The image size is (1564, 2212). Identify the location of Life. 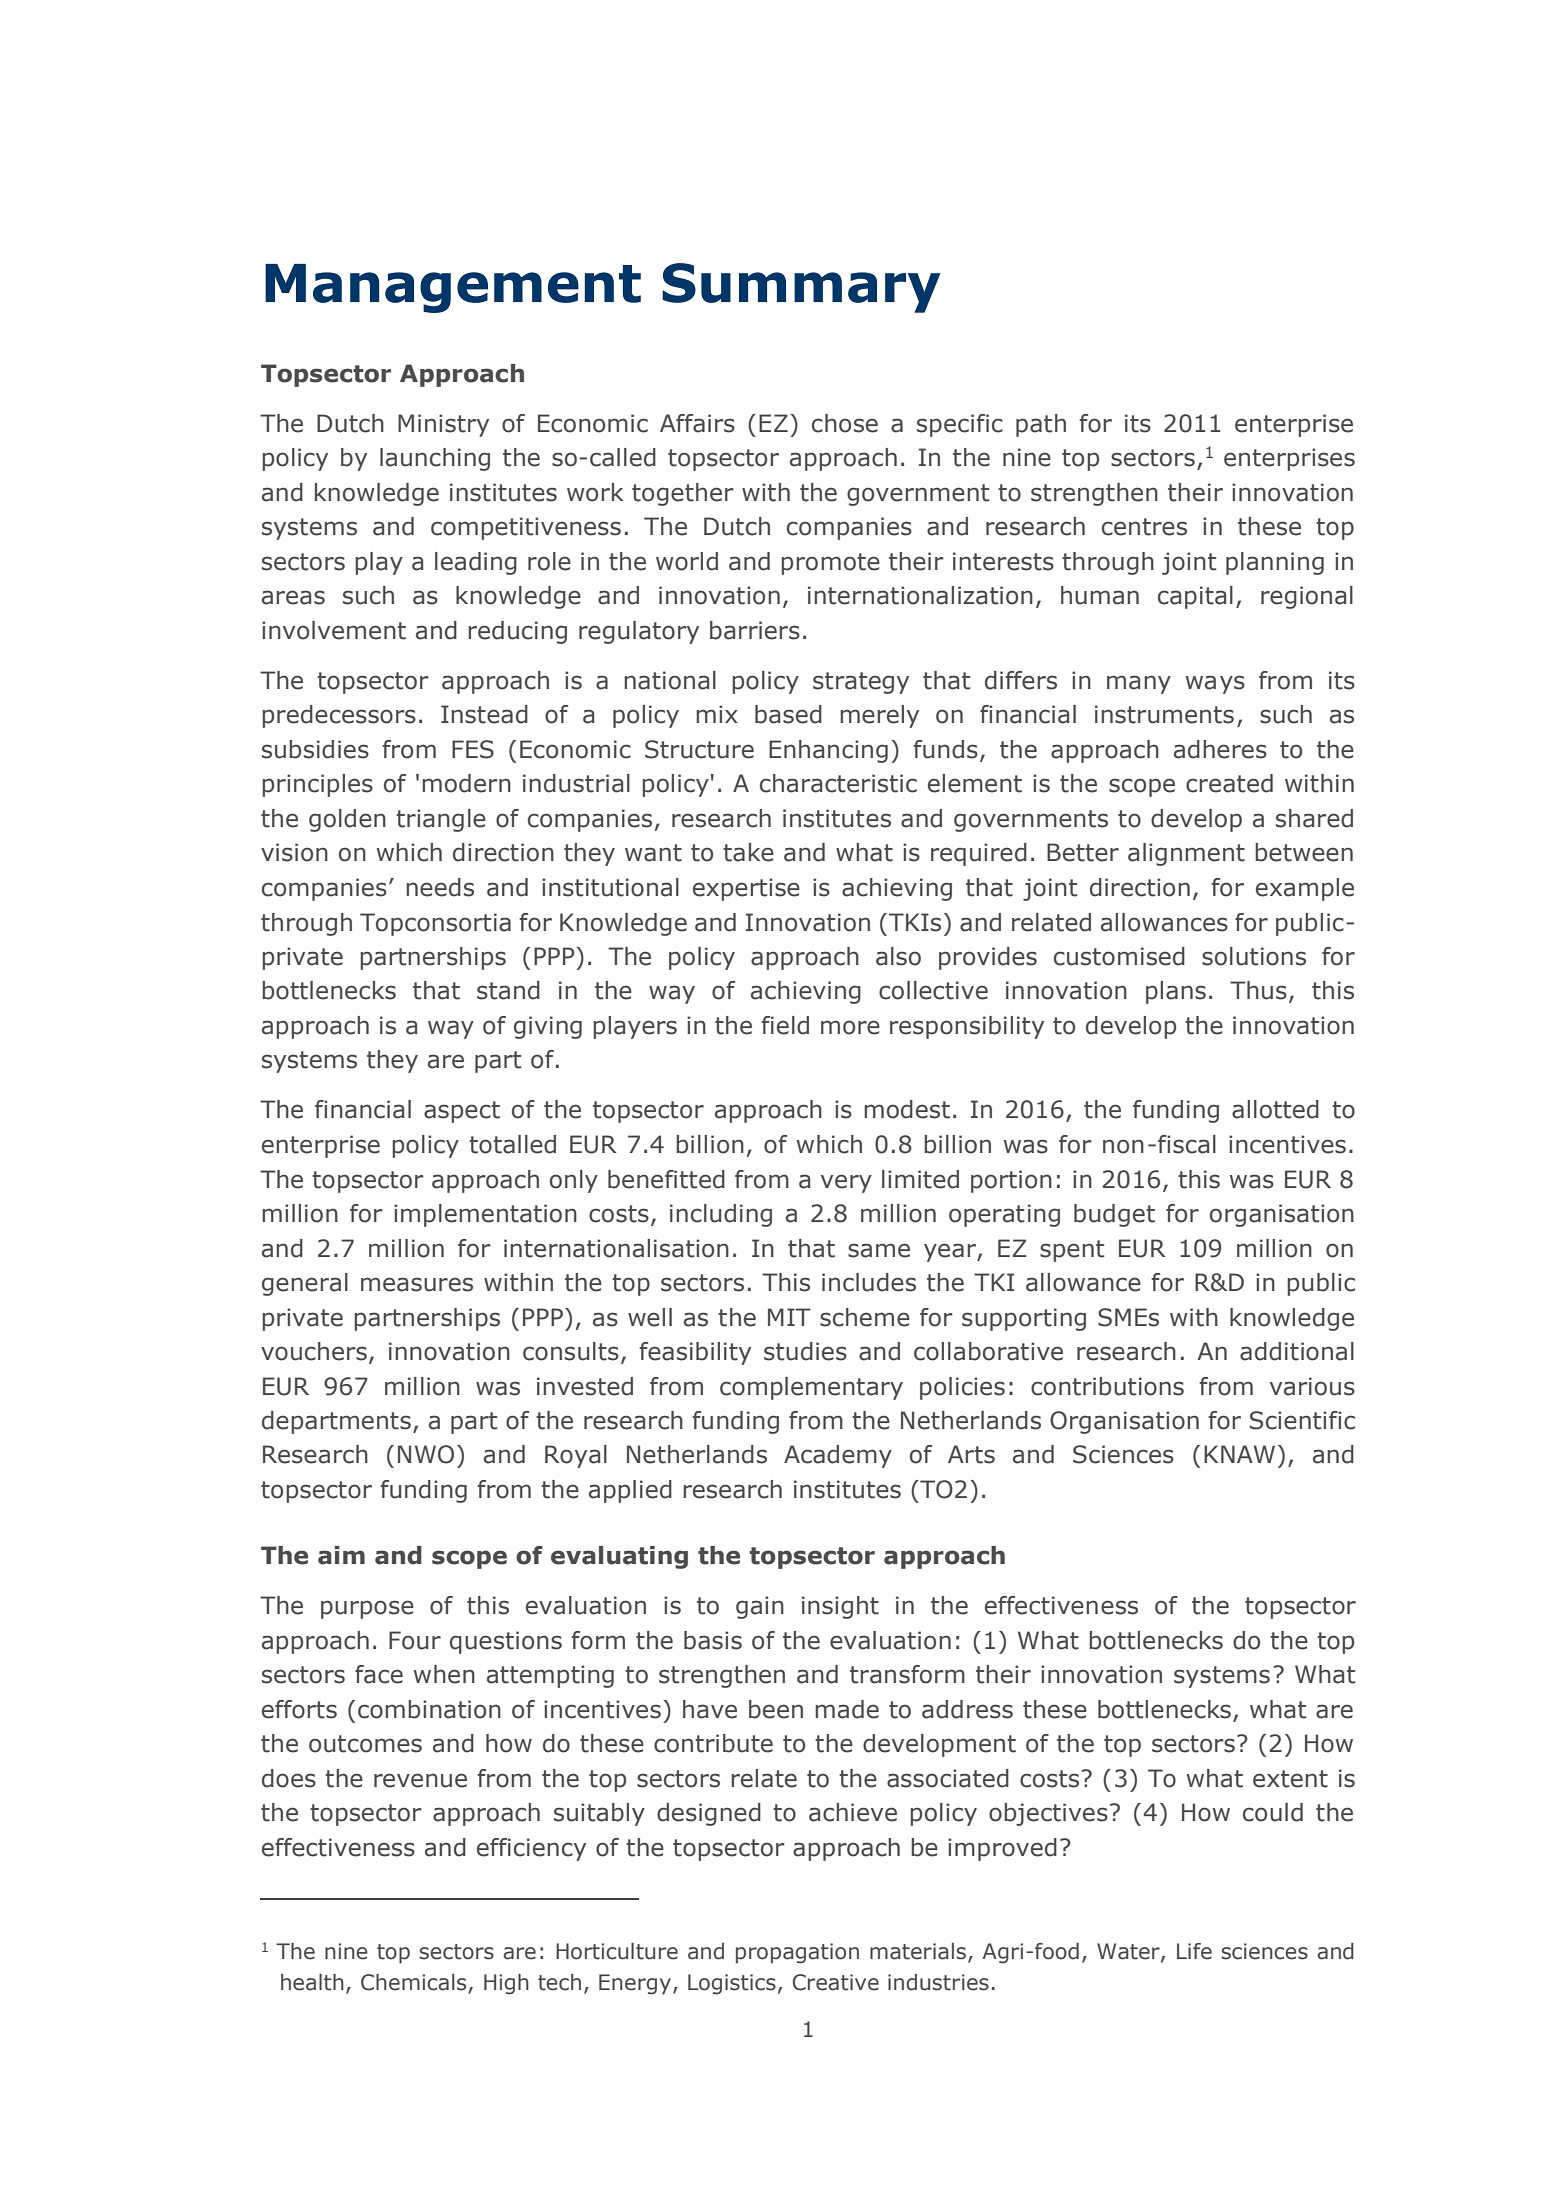
(1194, 1951).
